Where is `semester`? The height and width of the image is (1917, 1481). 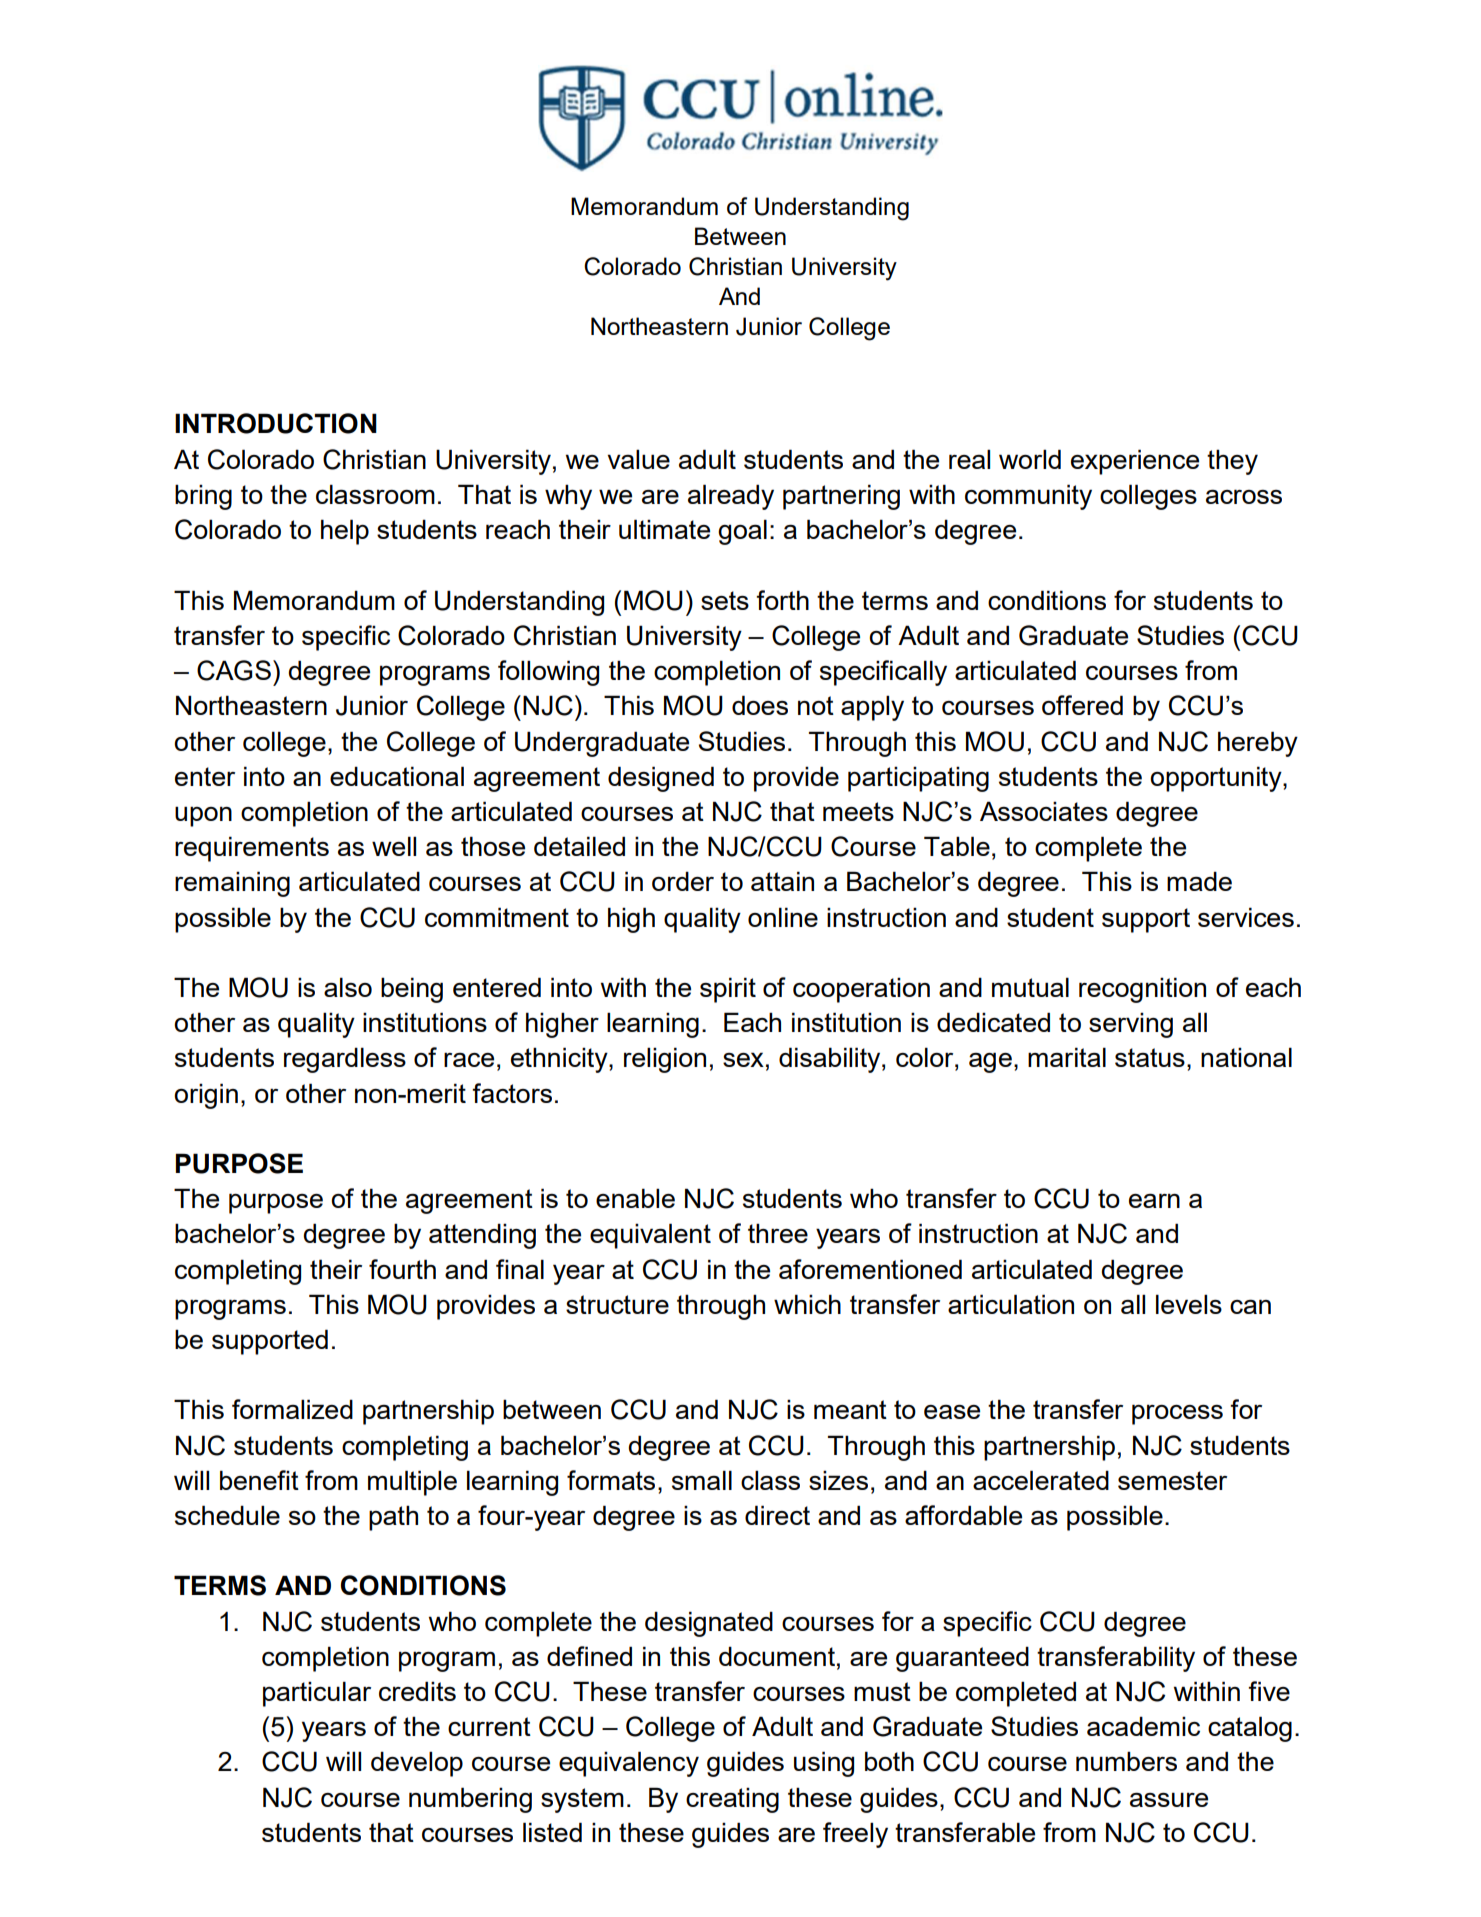 semester is located at coordinates (1172, 1480).
